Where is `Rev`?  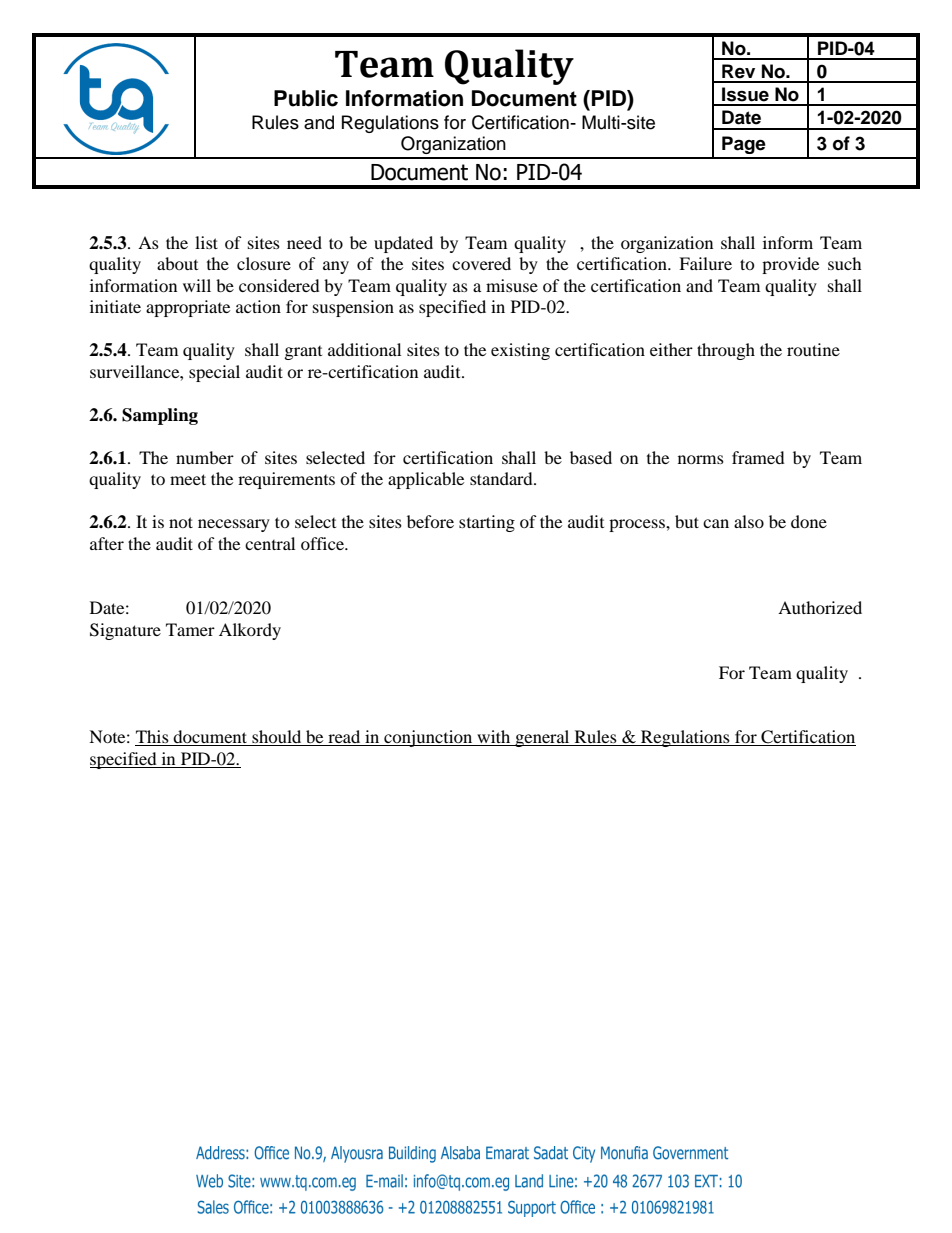 Rev is located at coordinates (738, 71).
